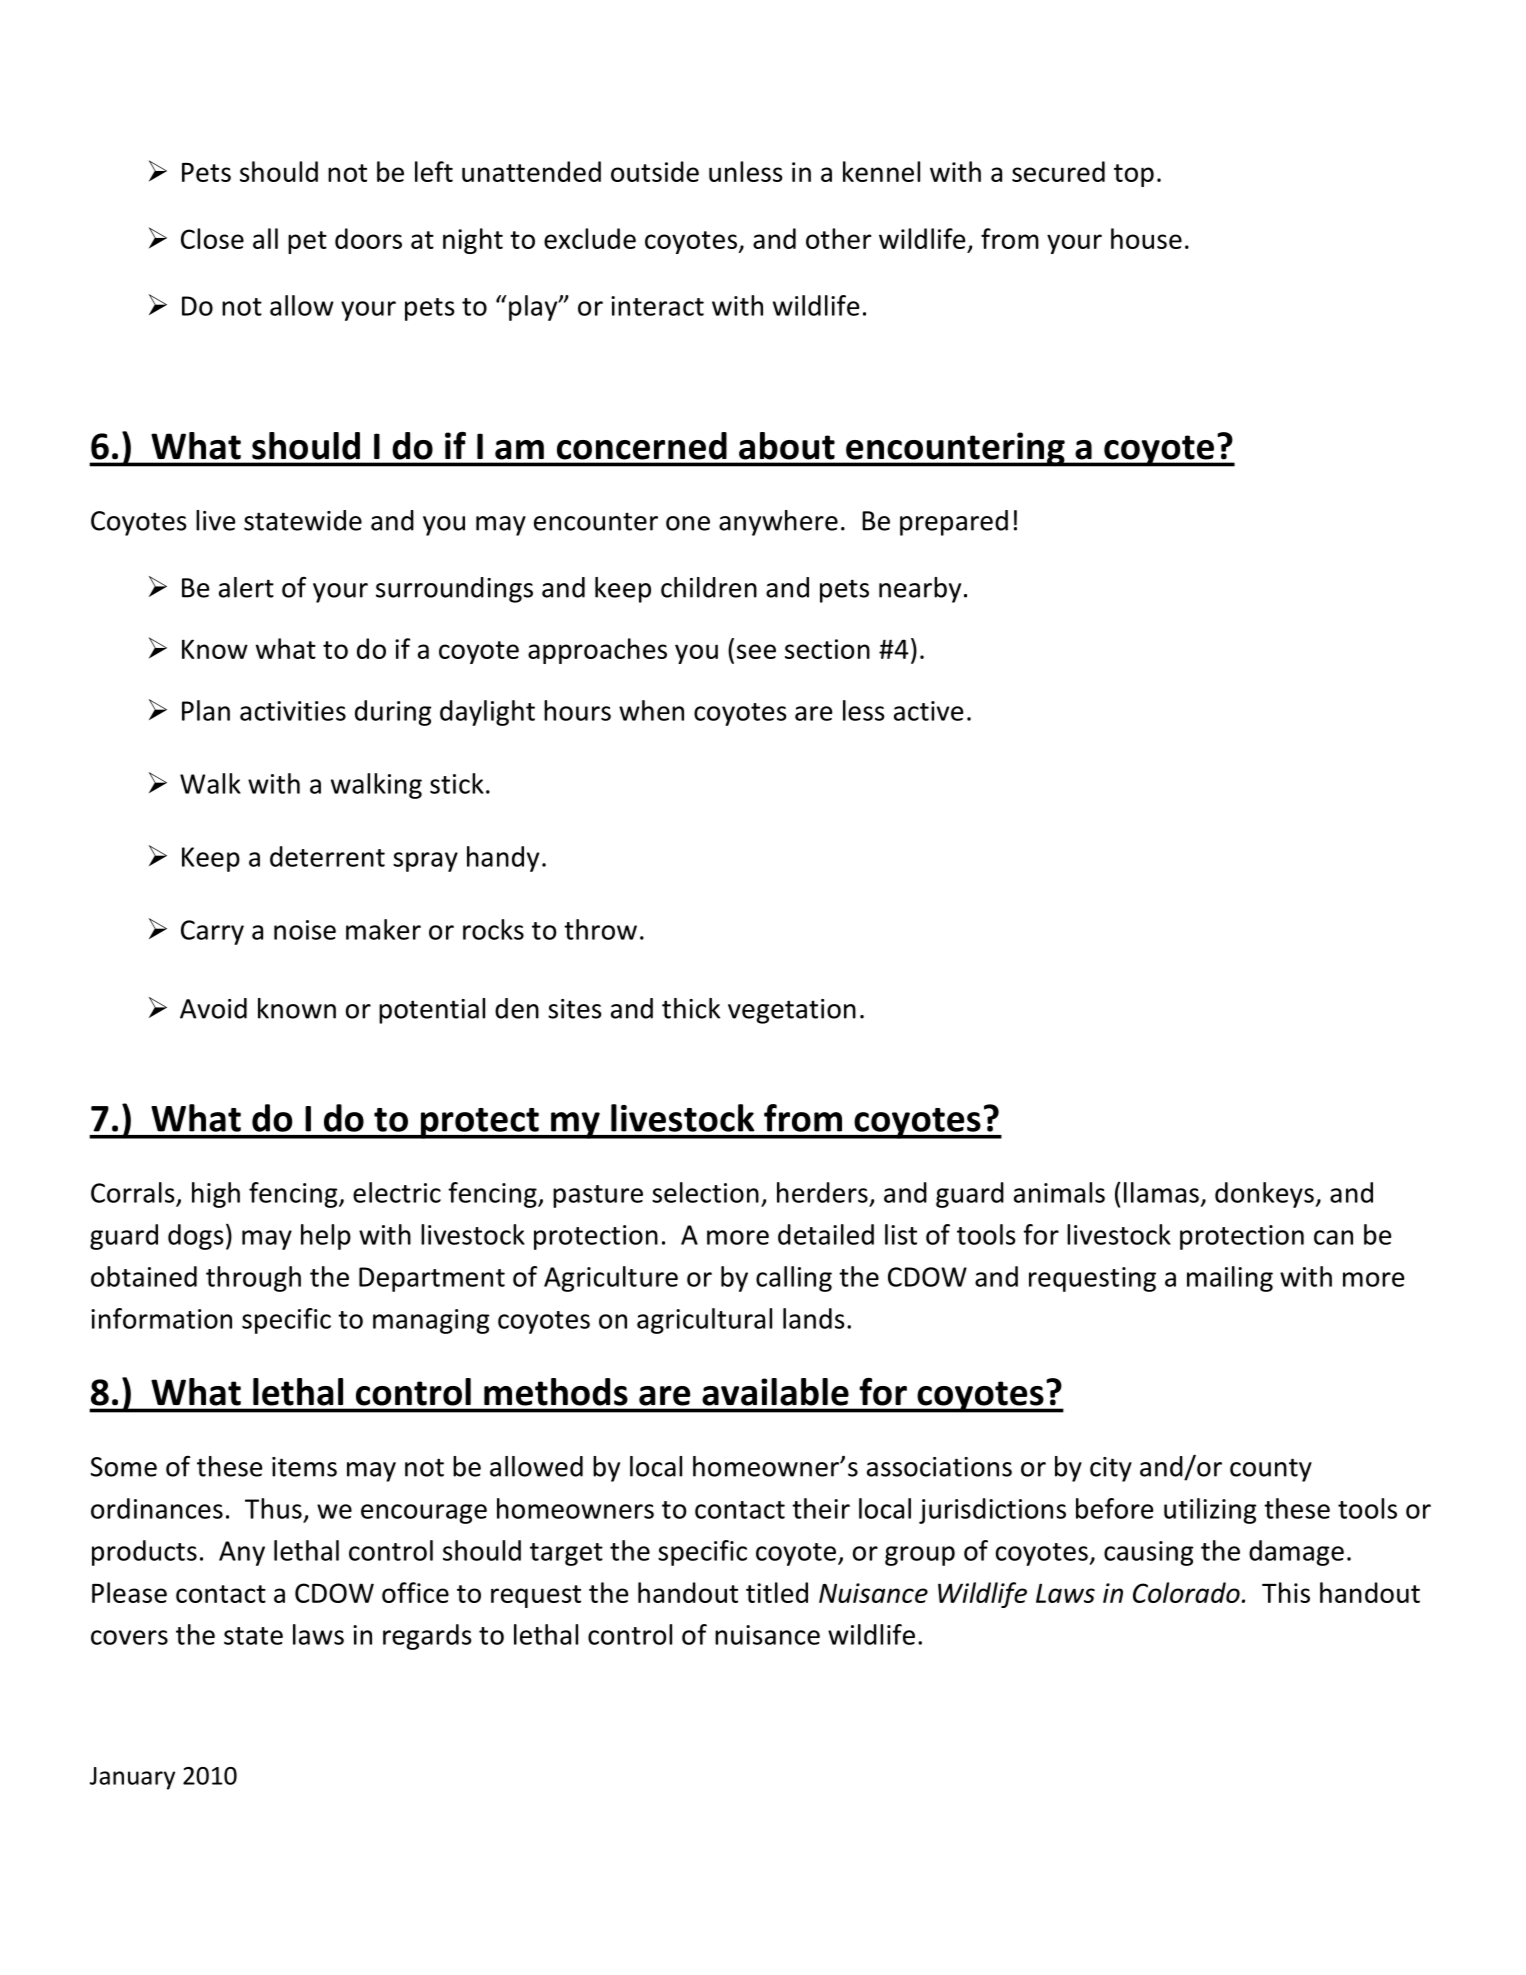 This image has height=1975, width=1526. What do you see at coordinates (1146, 238) in the image?
I see `house` at bounding box center [1146, 238].
